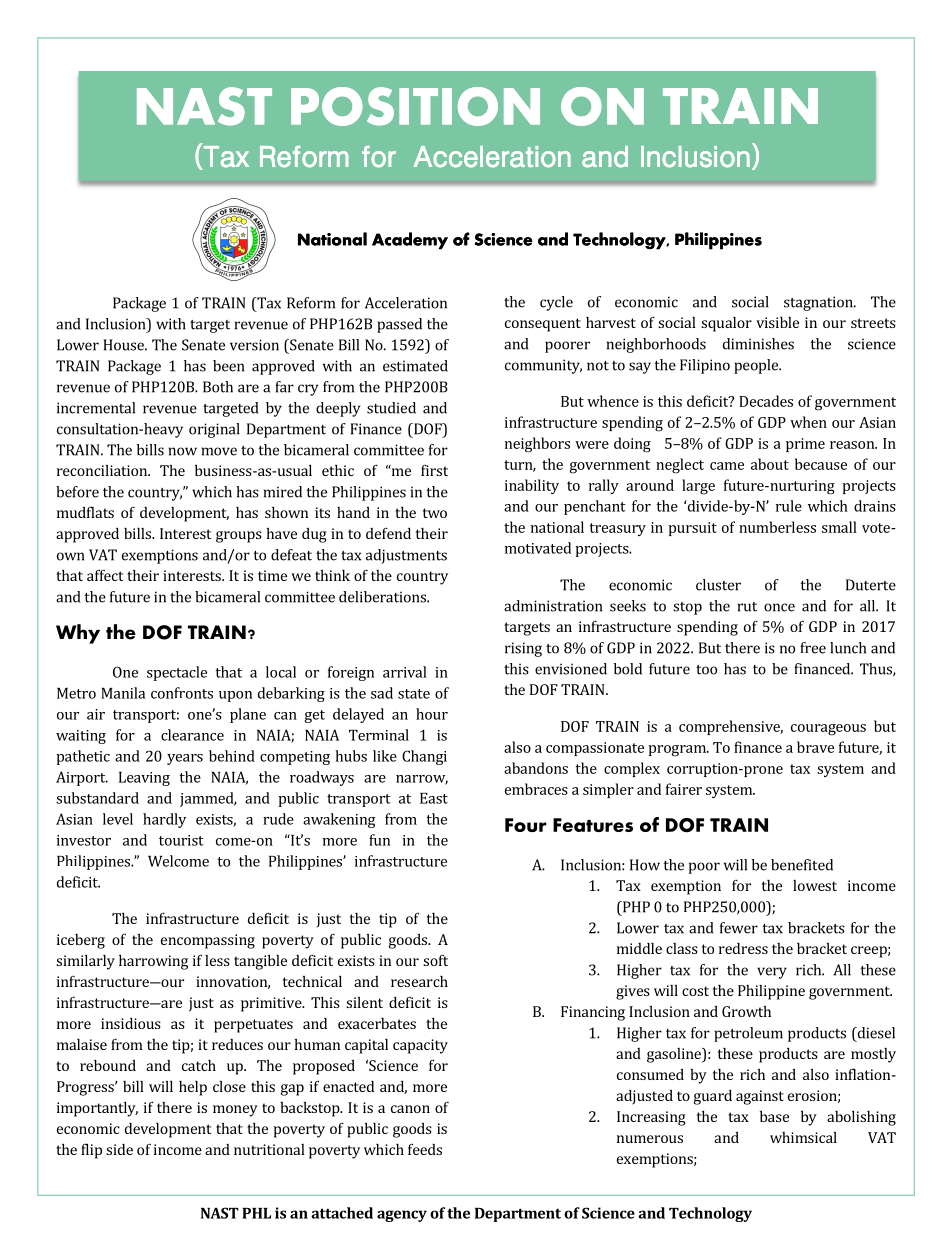 This page has width=952, height=1233. What do you see at coordinates (777, 322) in the page?
I see `visible` at bounding box center [777, 322].
